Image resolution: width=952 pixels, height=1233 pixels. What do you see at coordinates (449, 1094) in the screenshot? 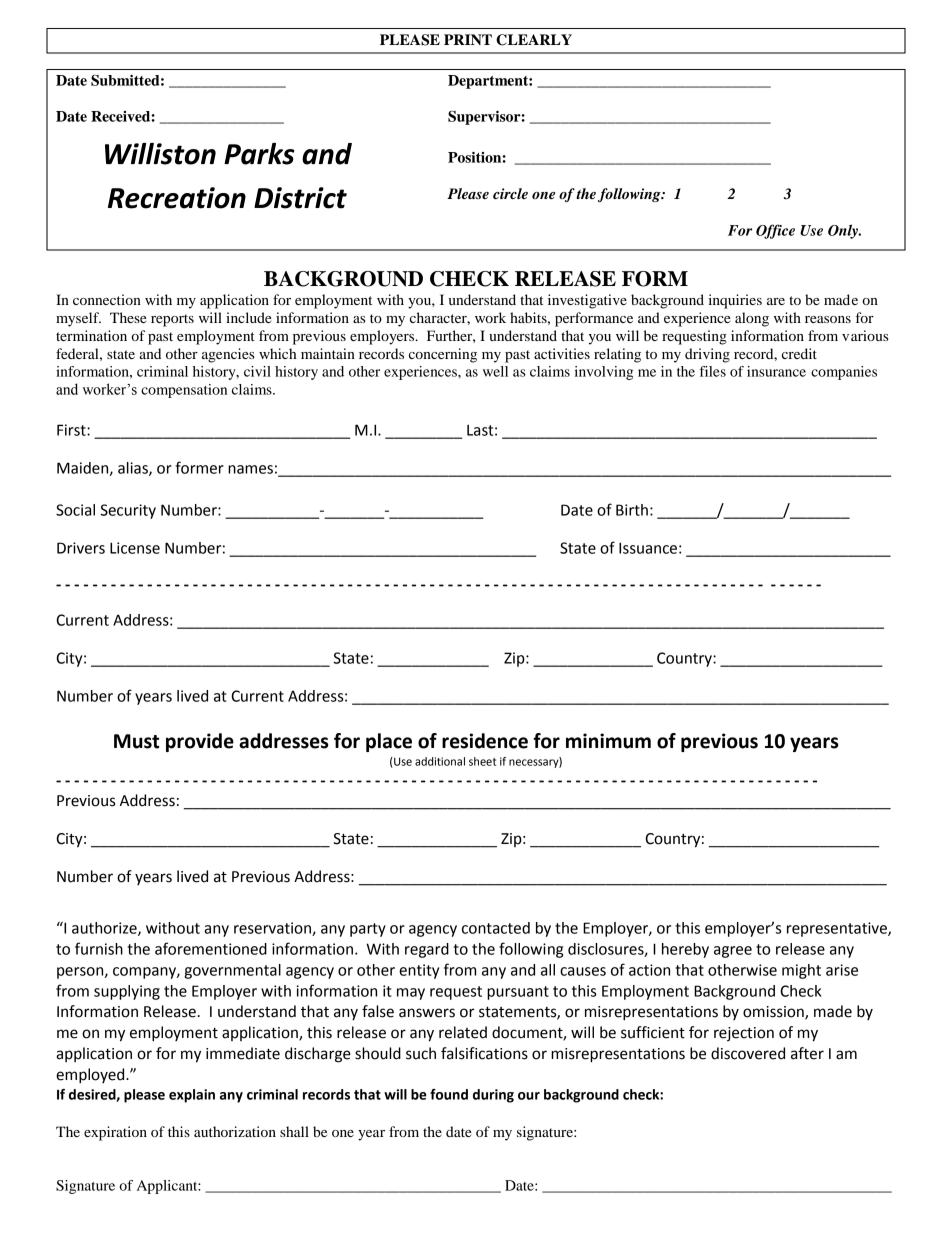
I see `found` at bounding box center [449, 1094].
